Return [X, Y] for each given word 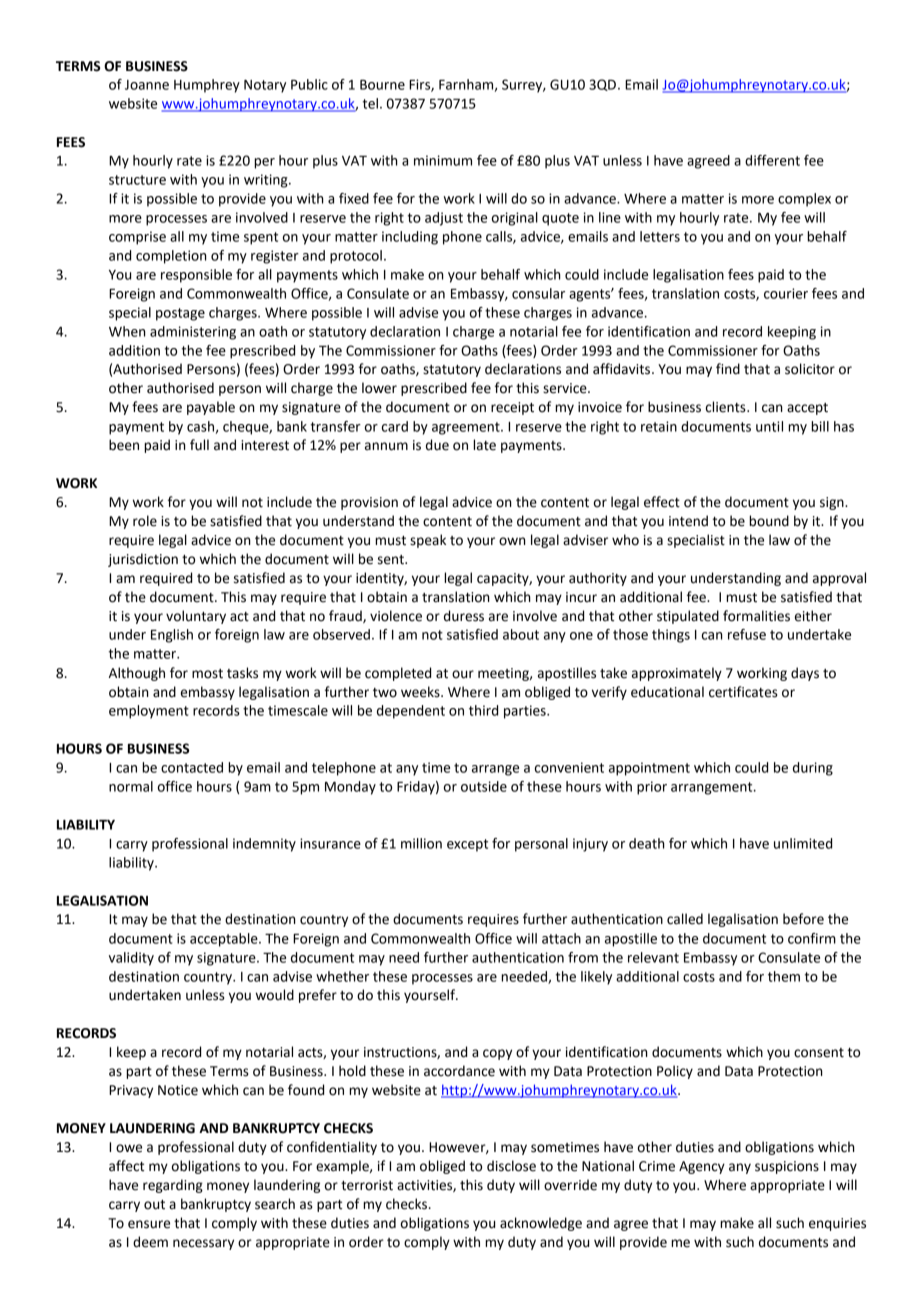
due [437, 445]
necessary [203, 1244]
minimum [443, 160]
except [467, 845]
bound [769, 521]
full [199, 445]
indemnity [264, 845]
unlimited [803, 843]
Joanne [147, 85]
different [772, 160]
